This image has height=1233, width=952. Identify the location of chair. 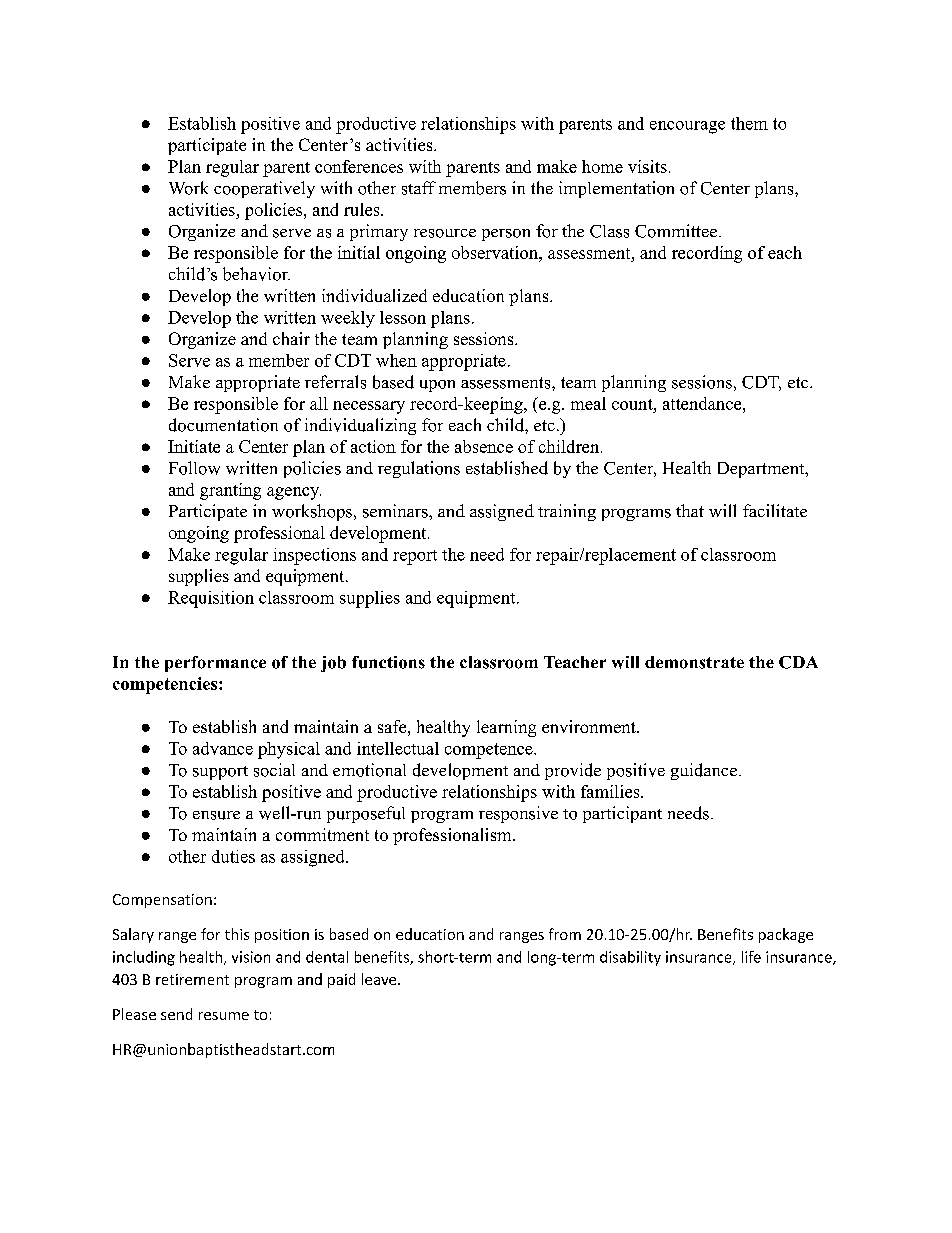
(291, 338).
